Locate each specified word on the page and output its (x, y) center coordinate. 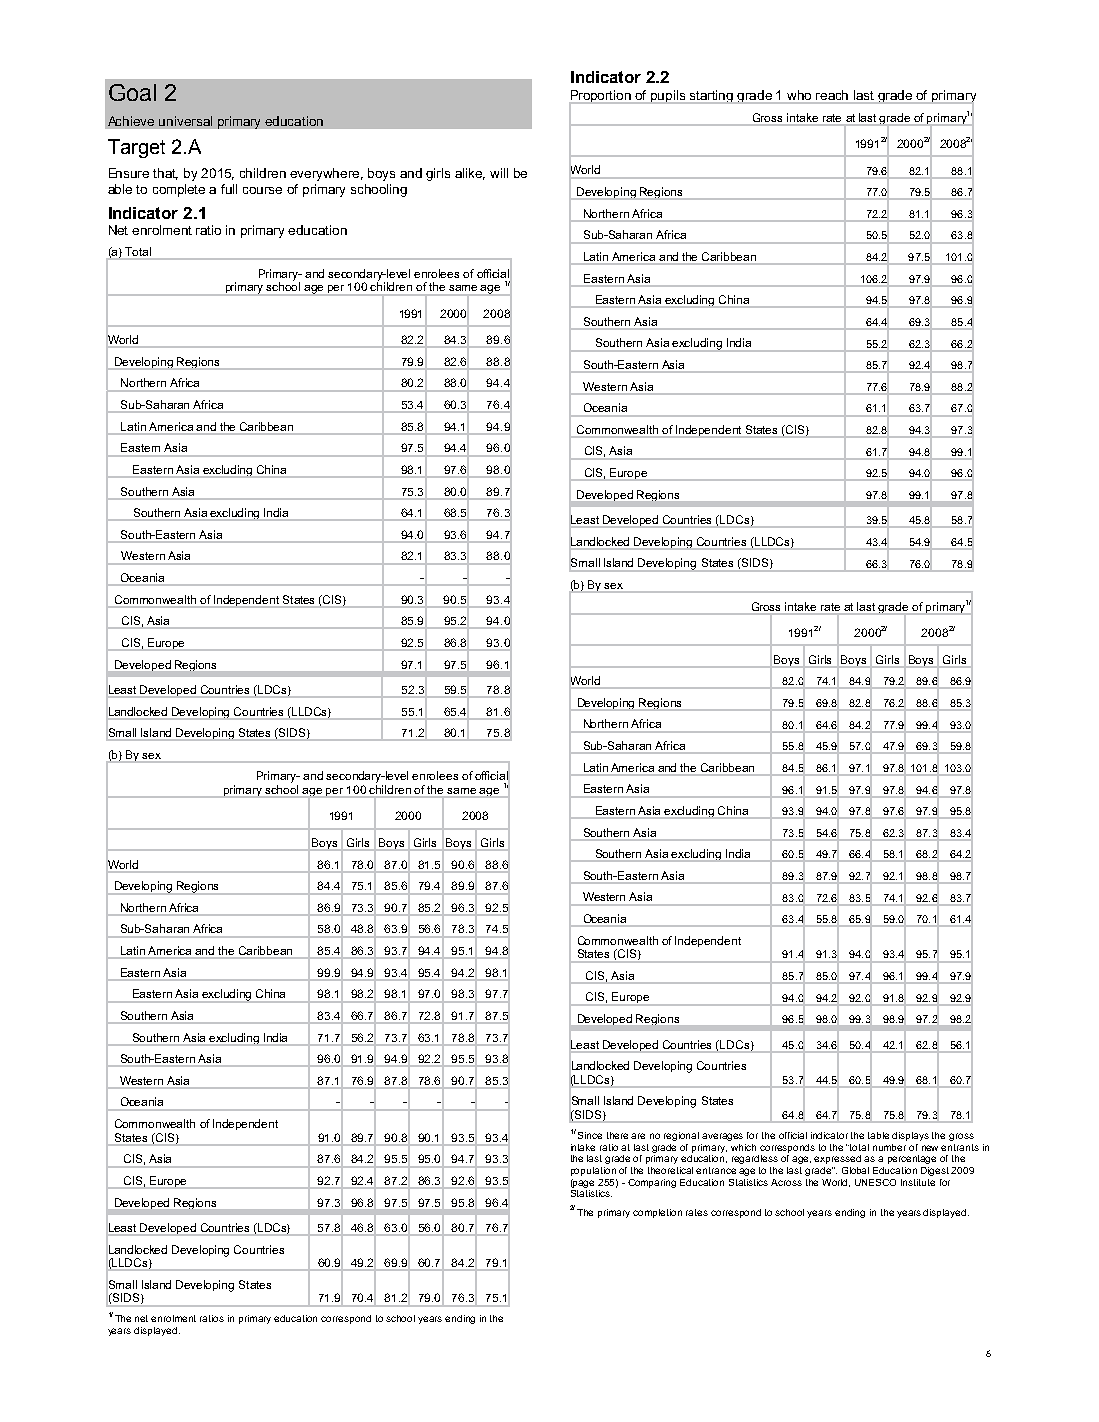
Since (590, 1135)
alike (470, 174)
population (593, 1171)
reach (832, 95)
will (499, 173)
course (262, 190)
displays (910, 1136)
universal (185, 121)
